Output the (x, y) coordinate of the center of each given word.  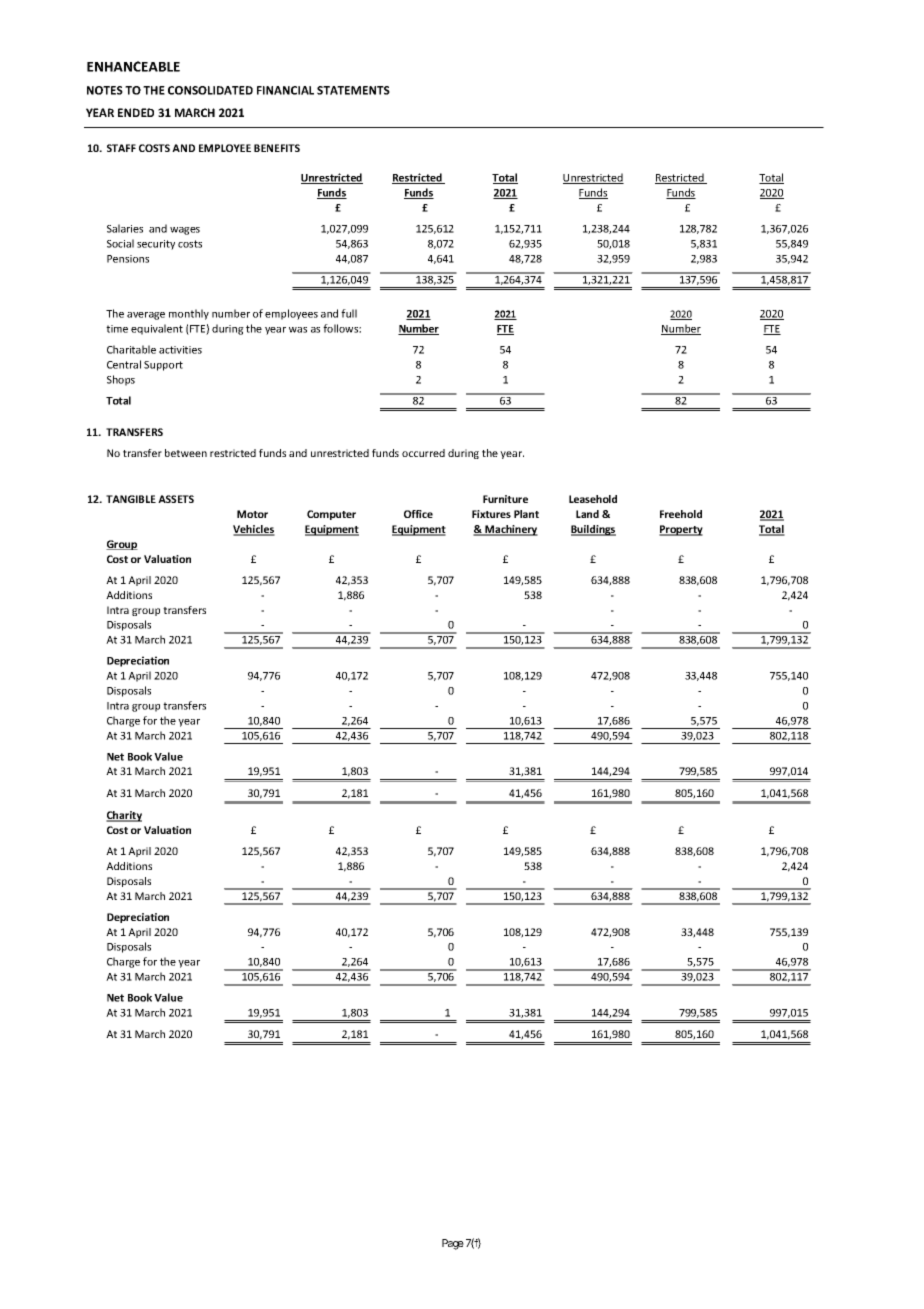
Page (453, 1244)
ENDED (136, 112)
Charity (124, 816)
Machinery (510, 530)
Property (681, 530)
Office (418, 514)
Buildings (593, 530)
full (349, 313)
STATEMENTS (353, 90)
